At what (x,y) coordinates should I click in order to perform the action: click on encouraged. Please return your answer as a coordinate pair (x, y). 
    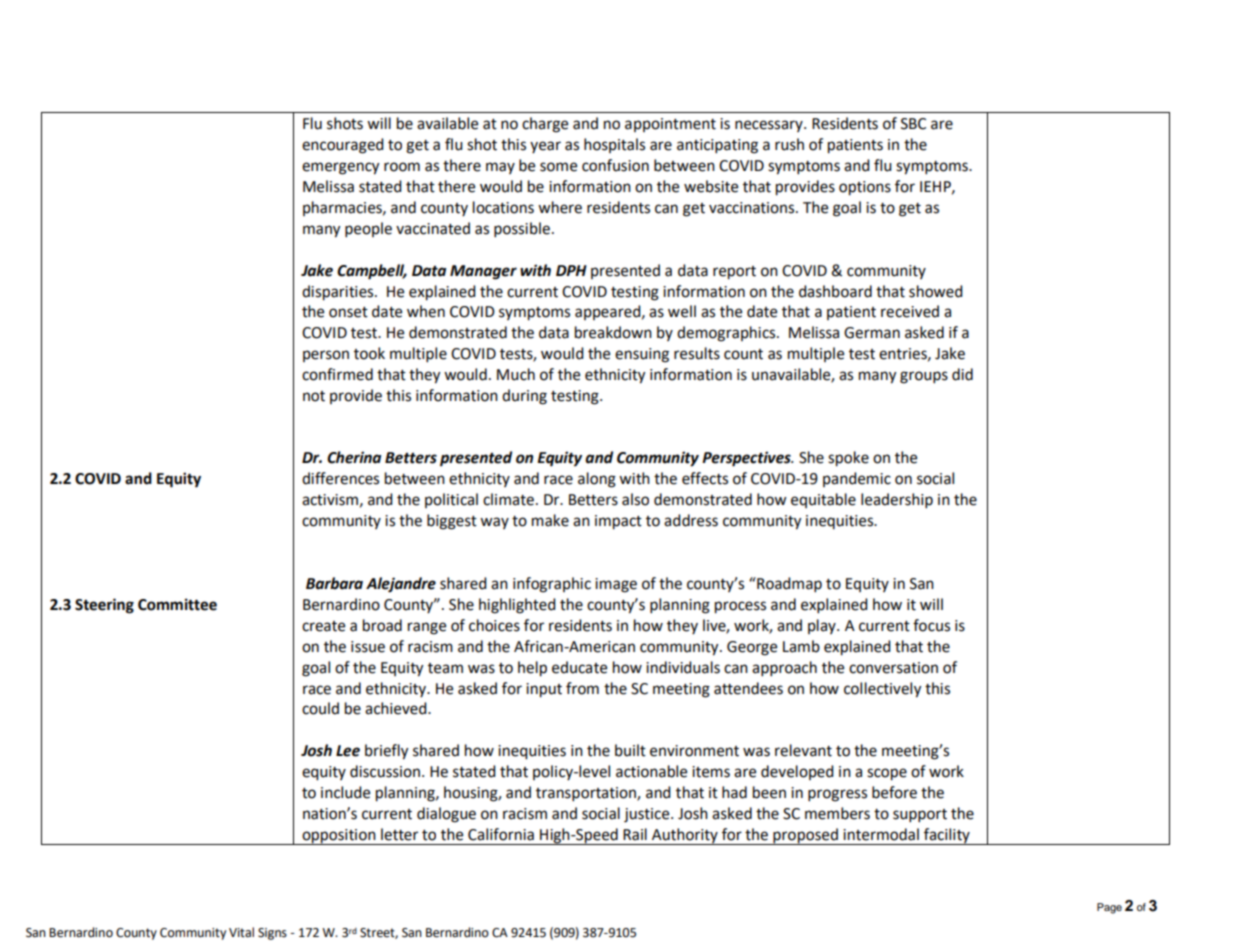
    Looking at the image, I should click on (343, 146).
